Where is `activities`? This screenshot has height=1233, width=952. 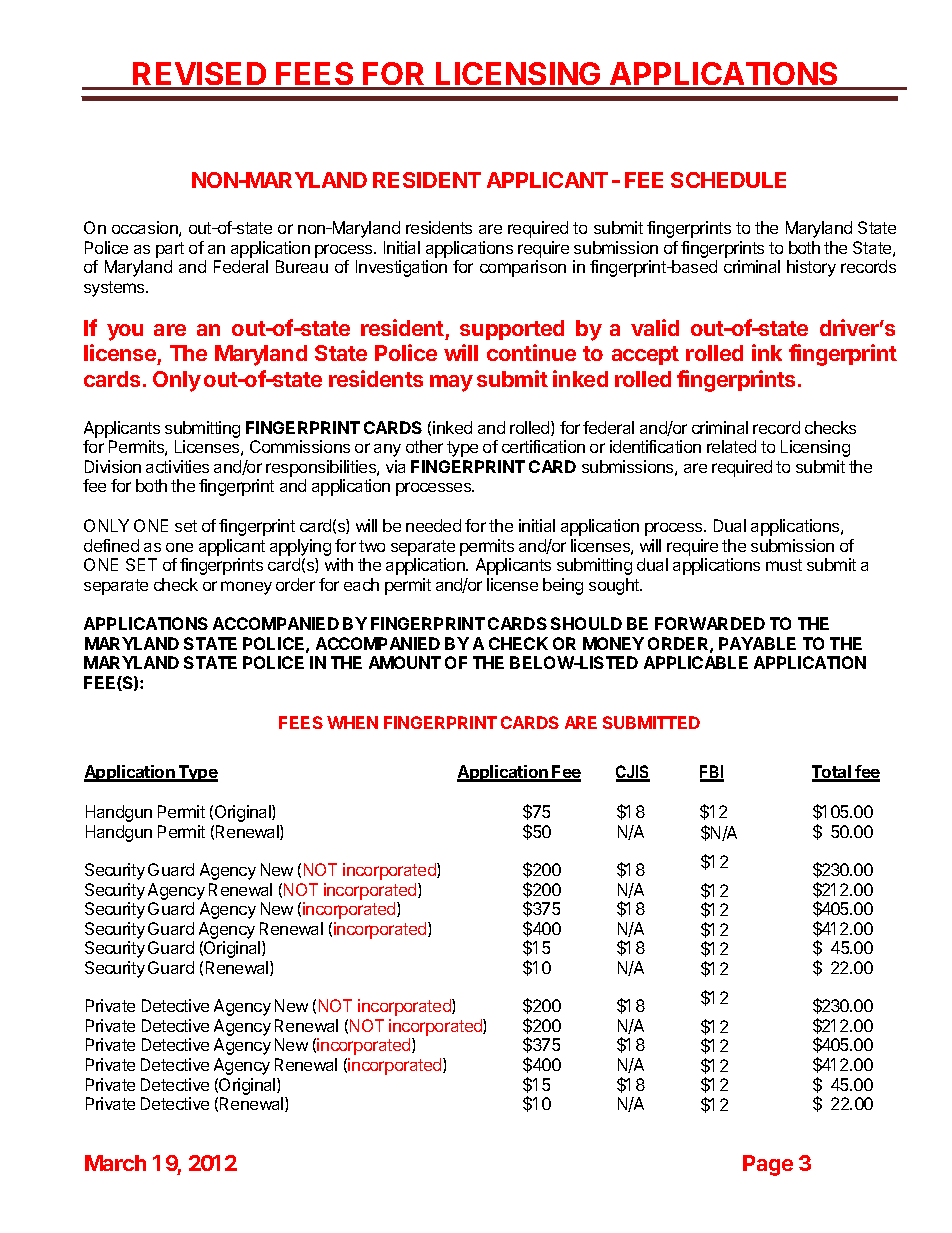 activities is located at coordinates (177, 466).
